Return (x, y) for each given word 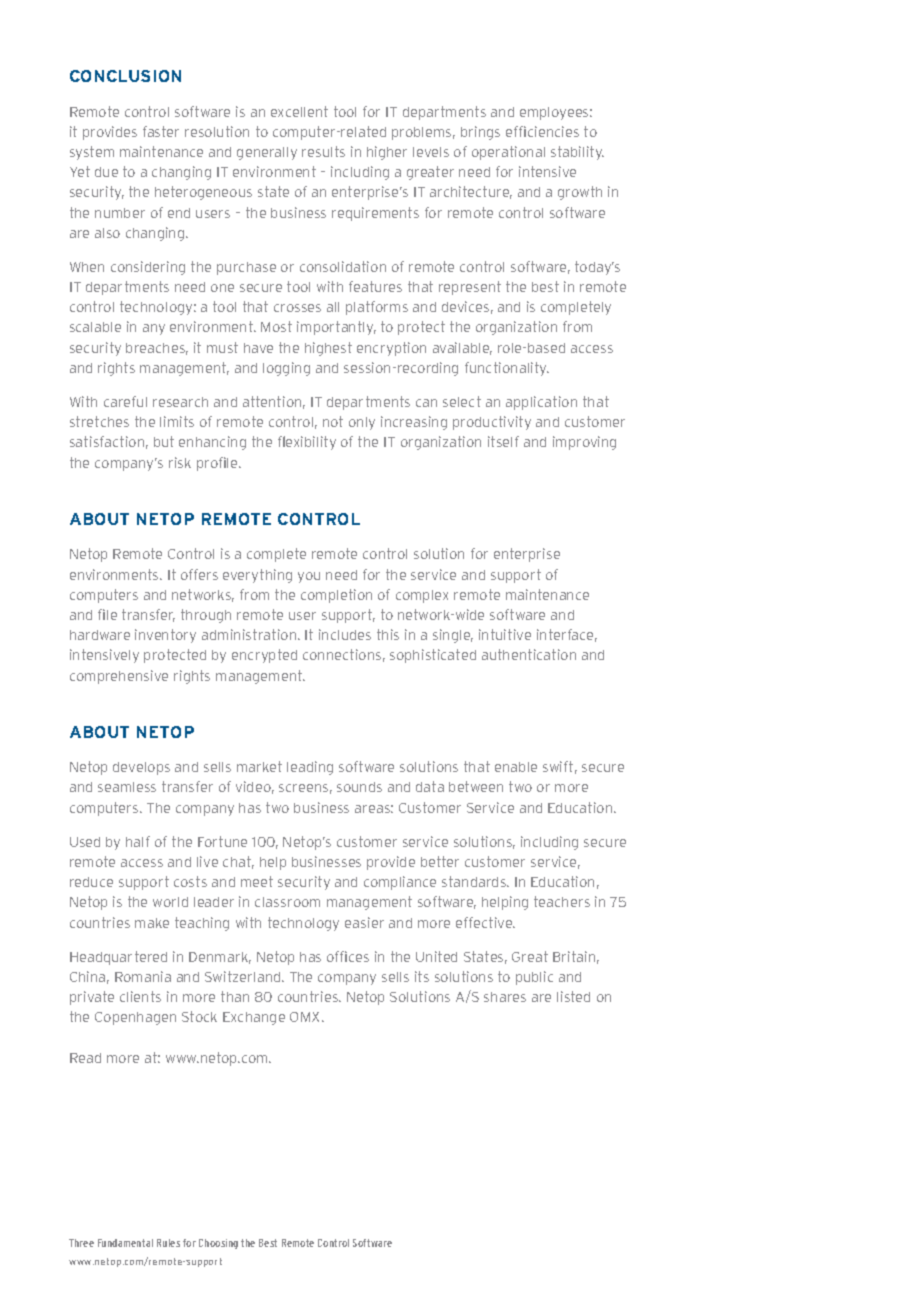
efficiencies (542, 131)
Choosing (218, 1244)
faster (161, 131)
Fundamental (125, 1243)
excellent (299, 111)
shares (505, 997)
